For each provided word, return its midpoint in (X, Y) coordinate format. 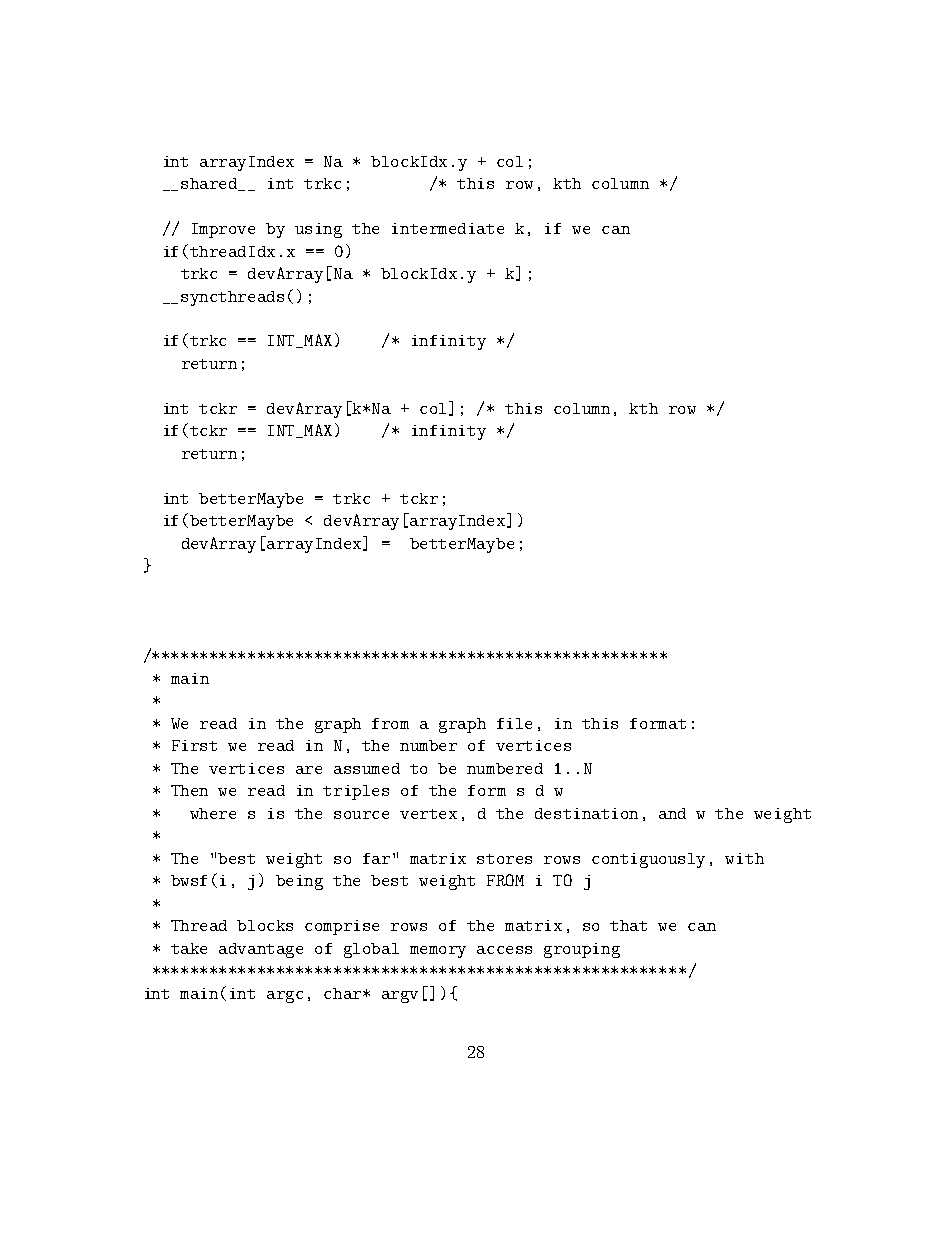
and (672, 813)
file (514, 723)
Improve (223, 230)
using (318, 230)
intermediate (448, 228)
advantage (261, 950)
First (194, 745)
